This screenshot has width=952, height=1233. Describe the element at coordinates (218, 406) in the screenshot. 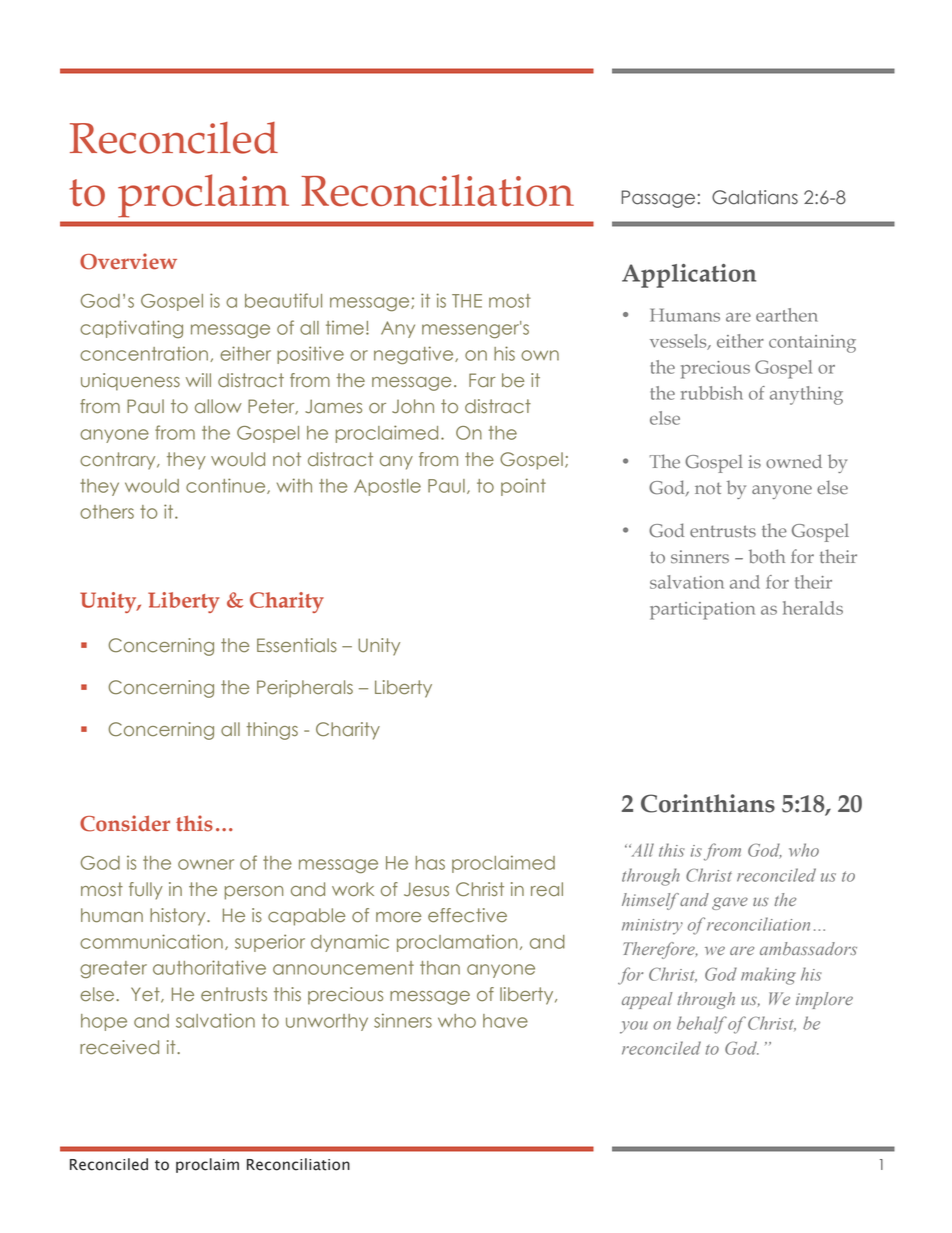

I see `allow` at that location.
